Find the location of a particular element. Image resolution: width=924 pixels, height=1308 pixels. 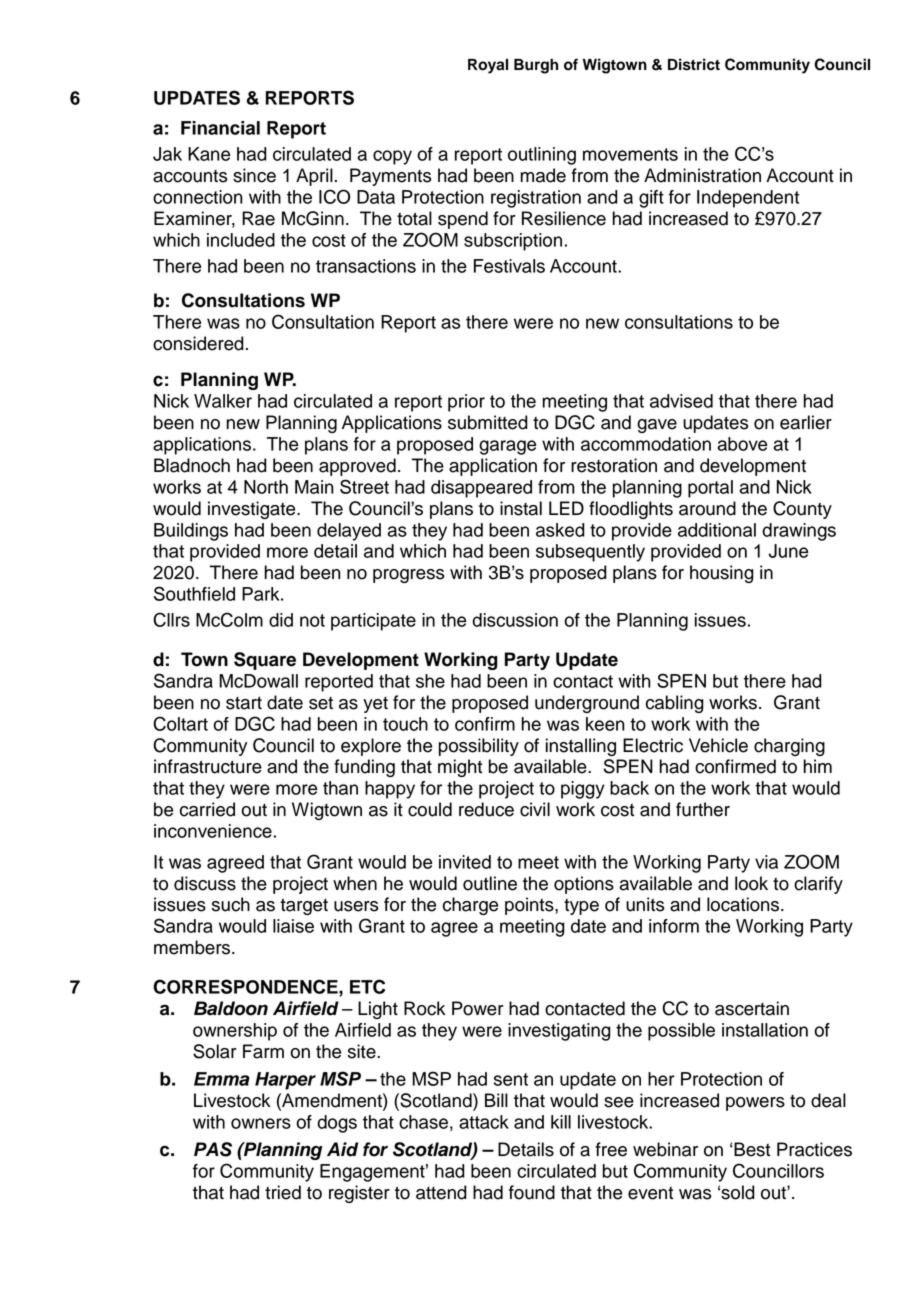

District is located at coordinates (694, 64).
